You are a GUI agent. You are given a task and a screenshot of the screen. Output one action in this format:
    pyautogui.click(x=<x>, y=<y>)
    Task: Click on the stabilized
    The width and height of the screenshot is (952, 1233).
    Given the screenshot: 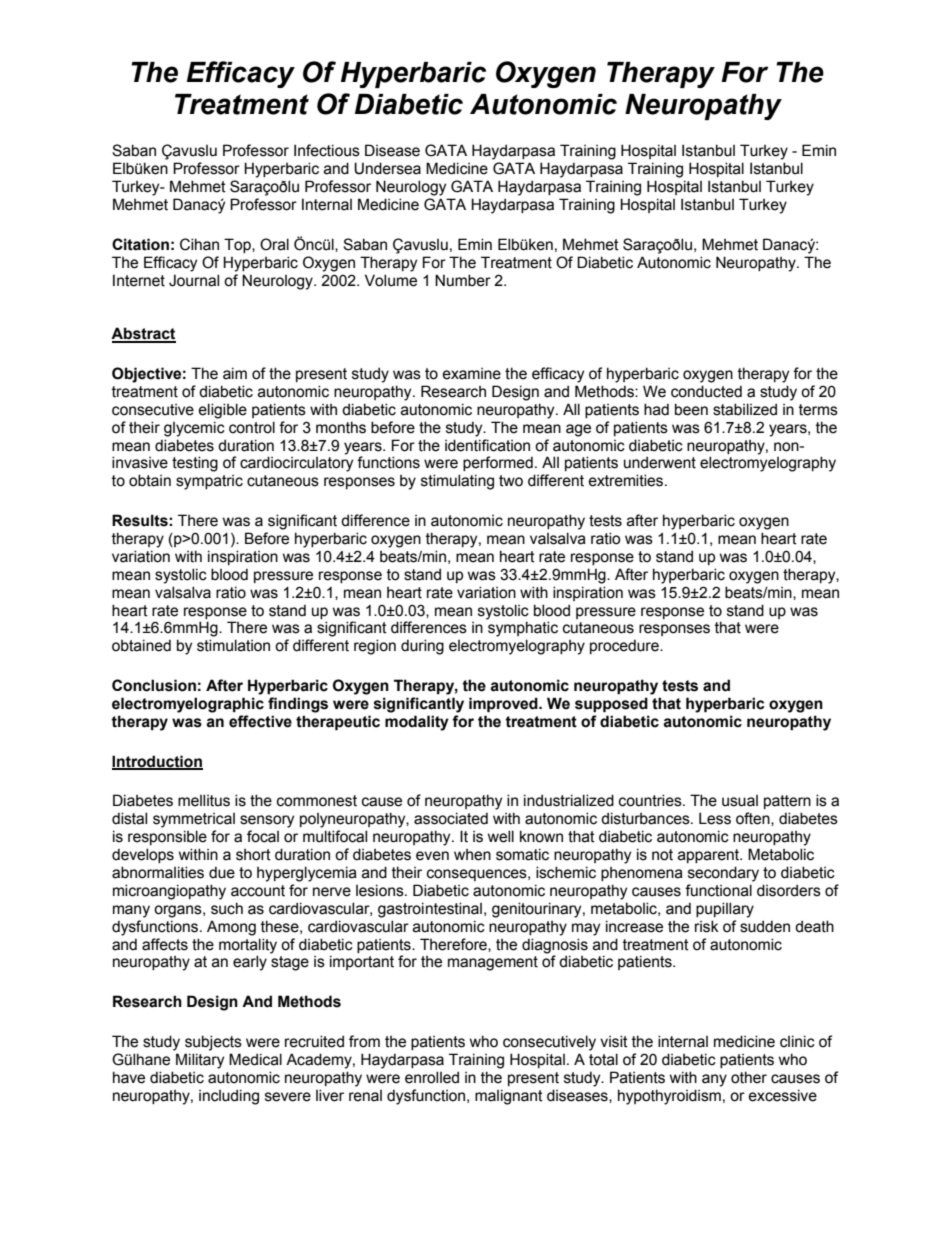 What is the action you would take?
    pyautogui.click(x=745, y=409)
